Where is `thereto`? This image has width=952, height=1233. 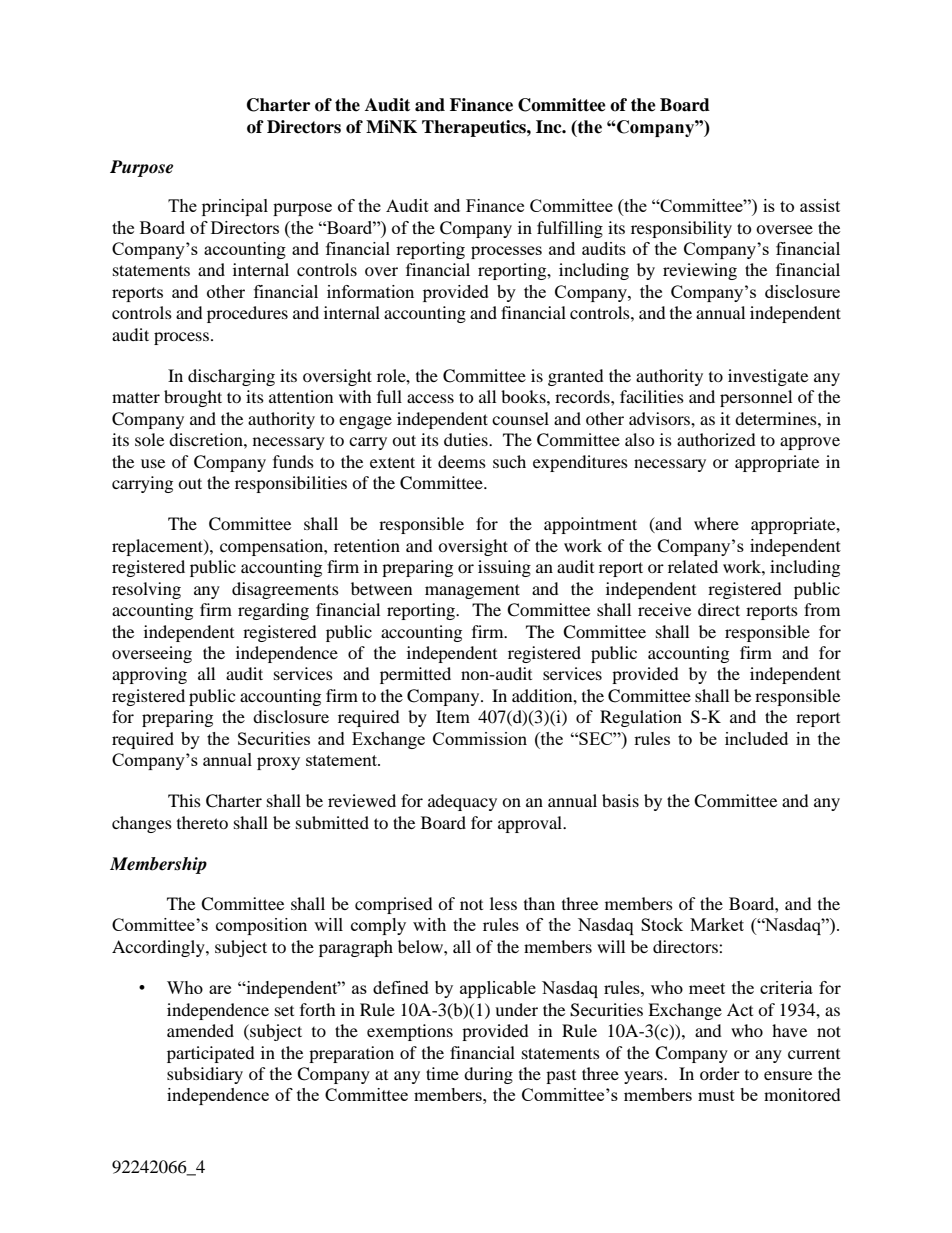 thereto is located at coordinates (202, 822).
